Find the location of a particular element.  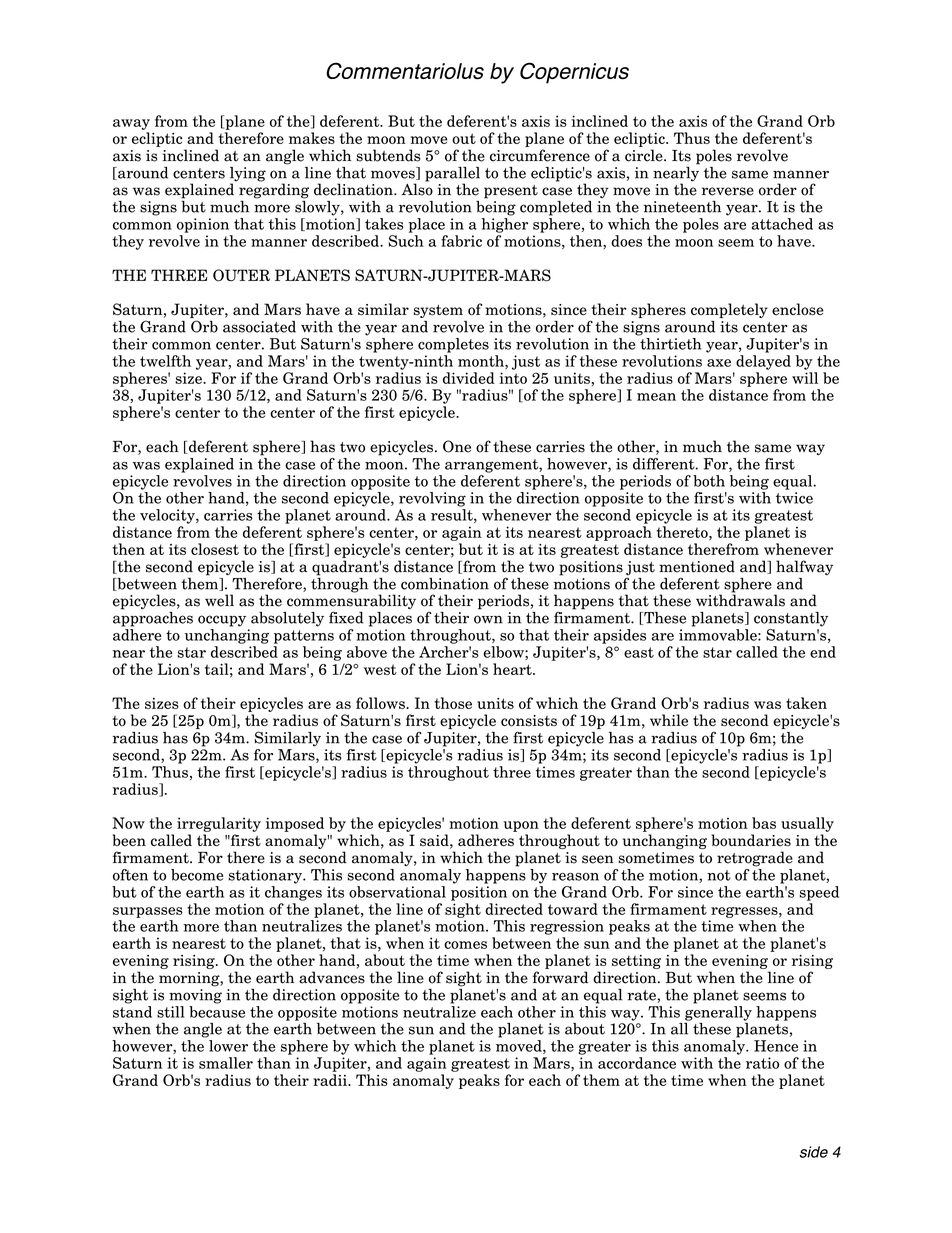

away is located at coordinates (131, 124).
